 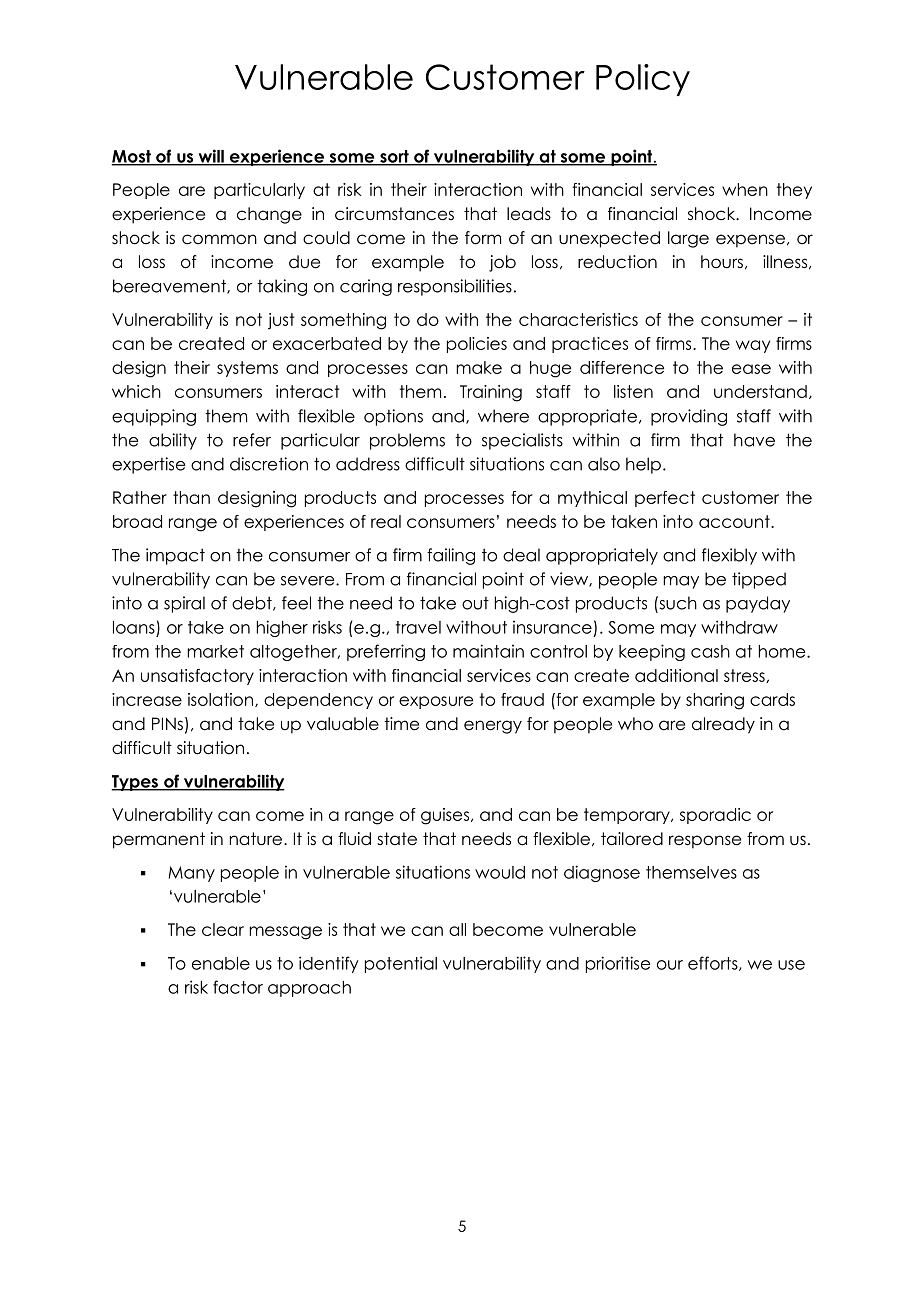 What do you see at coordinates (184, 604) in the page?
I see `spiral` at bounding box center [184, 604].
